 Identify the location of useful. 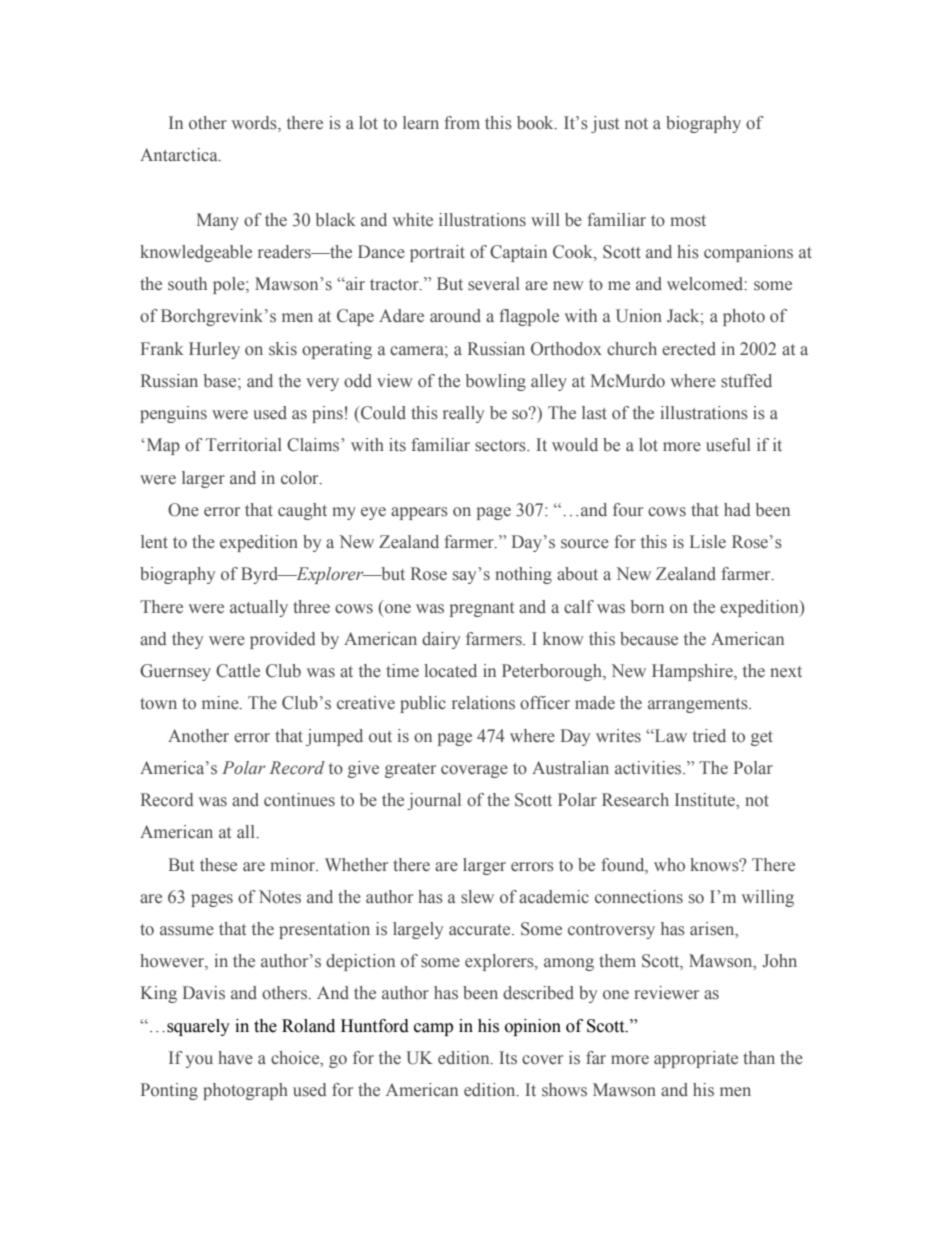
(728, 445).
